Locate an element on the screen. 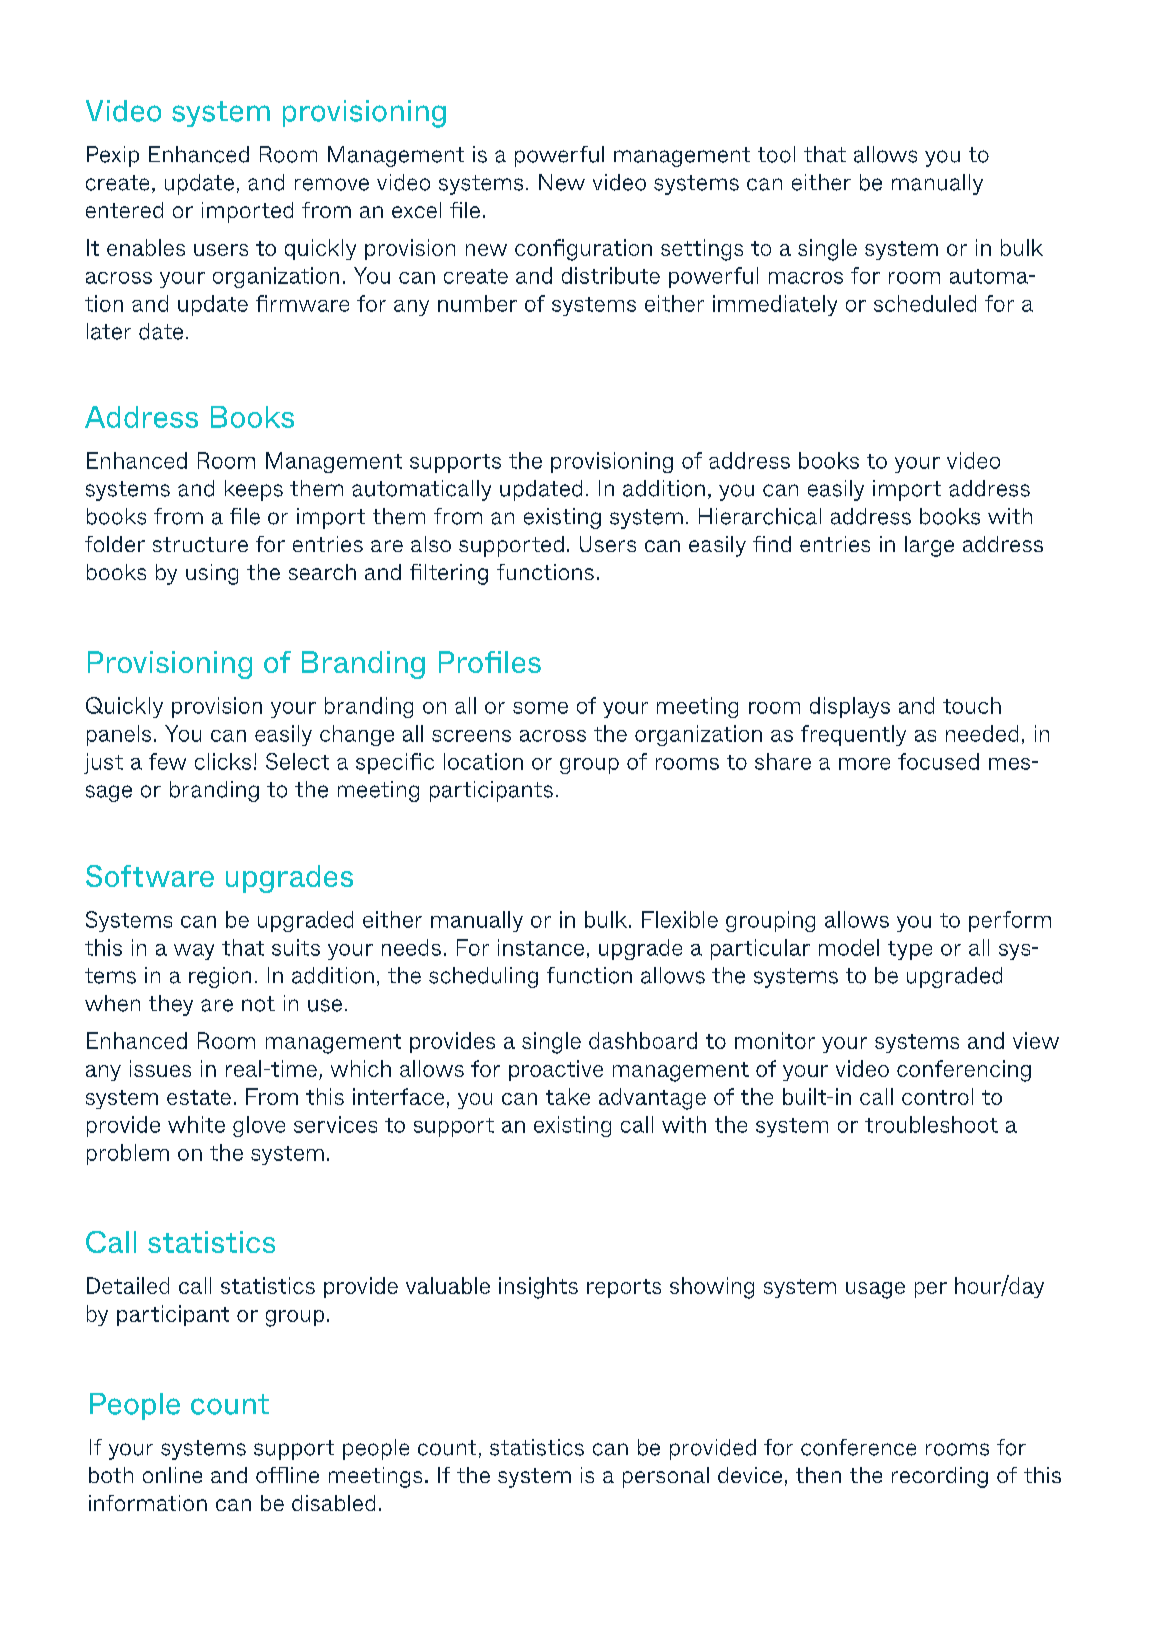  recording is located at coordinates (940, 1477).
